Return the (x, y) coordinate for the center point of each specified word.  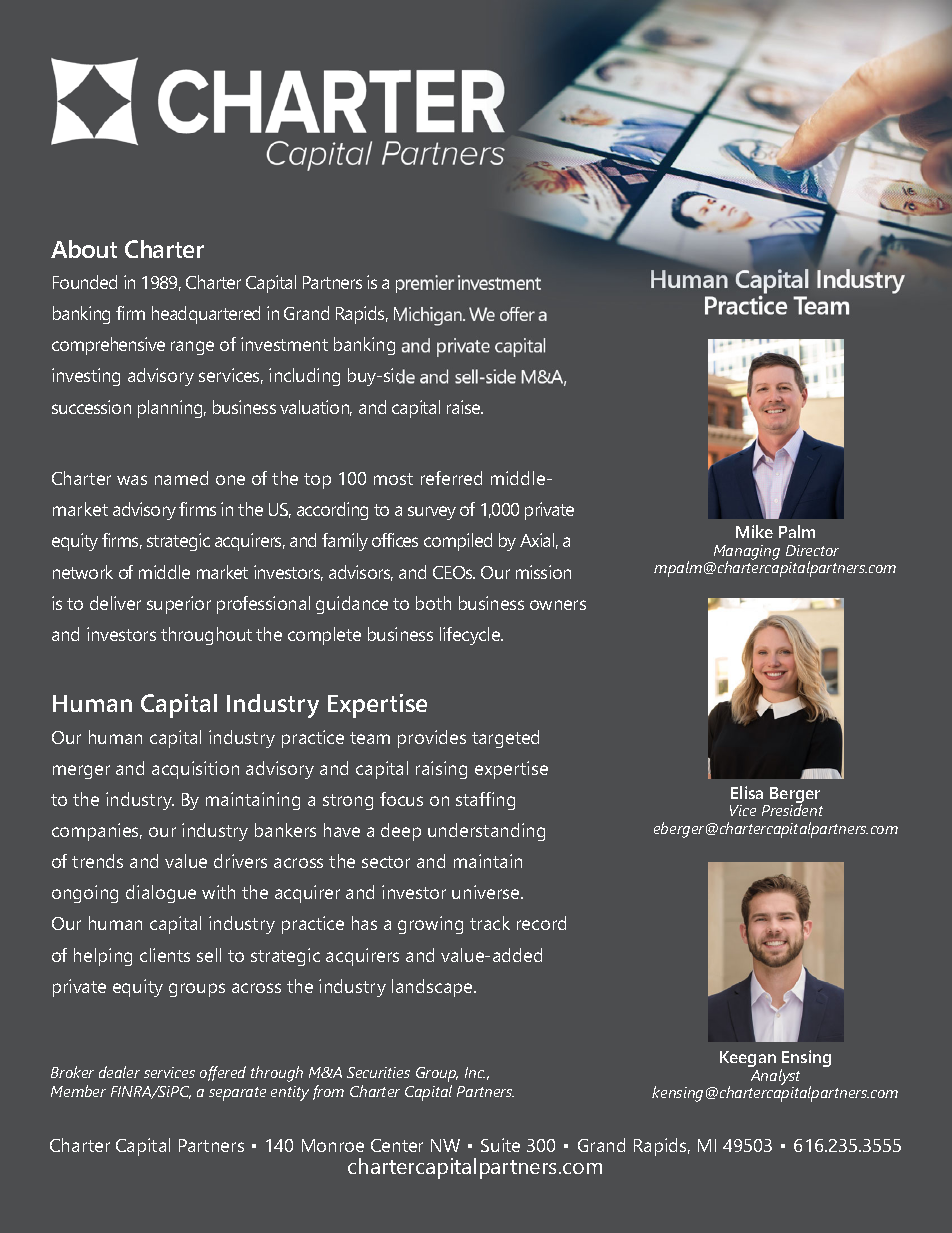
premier (425, 284)
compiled (458, 542)
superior (179, 605)
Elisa (747, 792)
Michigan (429, 316)
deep (401, 832)
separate (237, 1094)
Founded (85, 282)
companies (97, 832)
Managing (747, 553)
